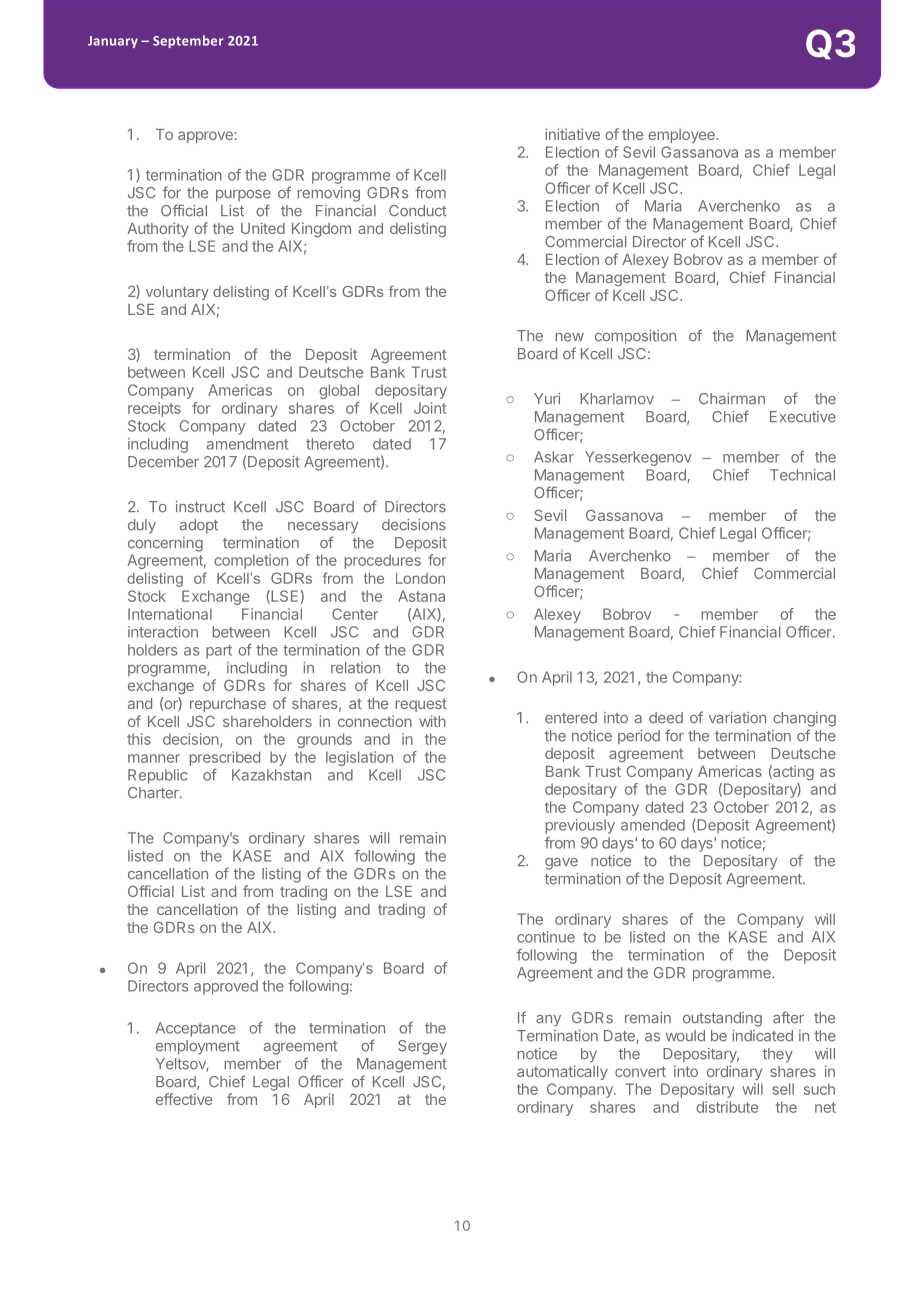  I want to click on Chairman, so click(732, 399).
